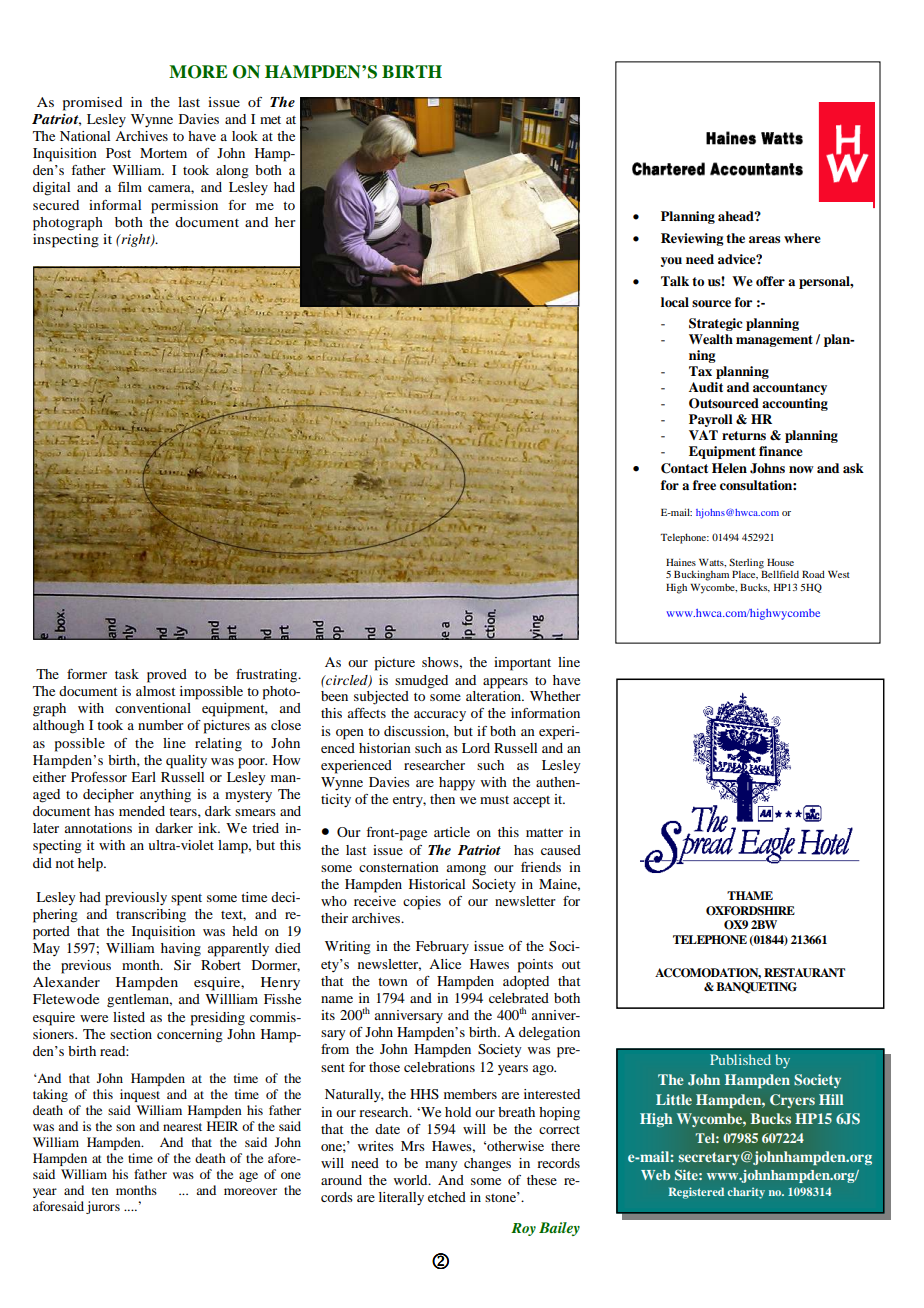 The image size is (924, 1308). Describe the element at coordinates (270, 120) in the image. I see `met` at that location.
